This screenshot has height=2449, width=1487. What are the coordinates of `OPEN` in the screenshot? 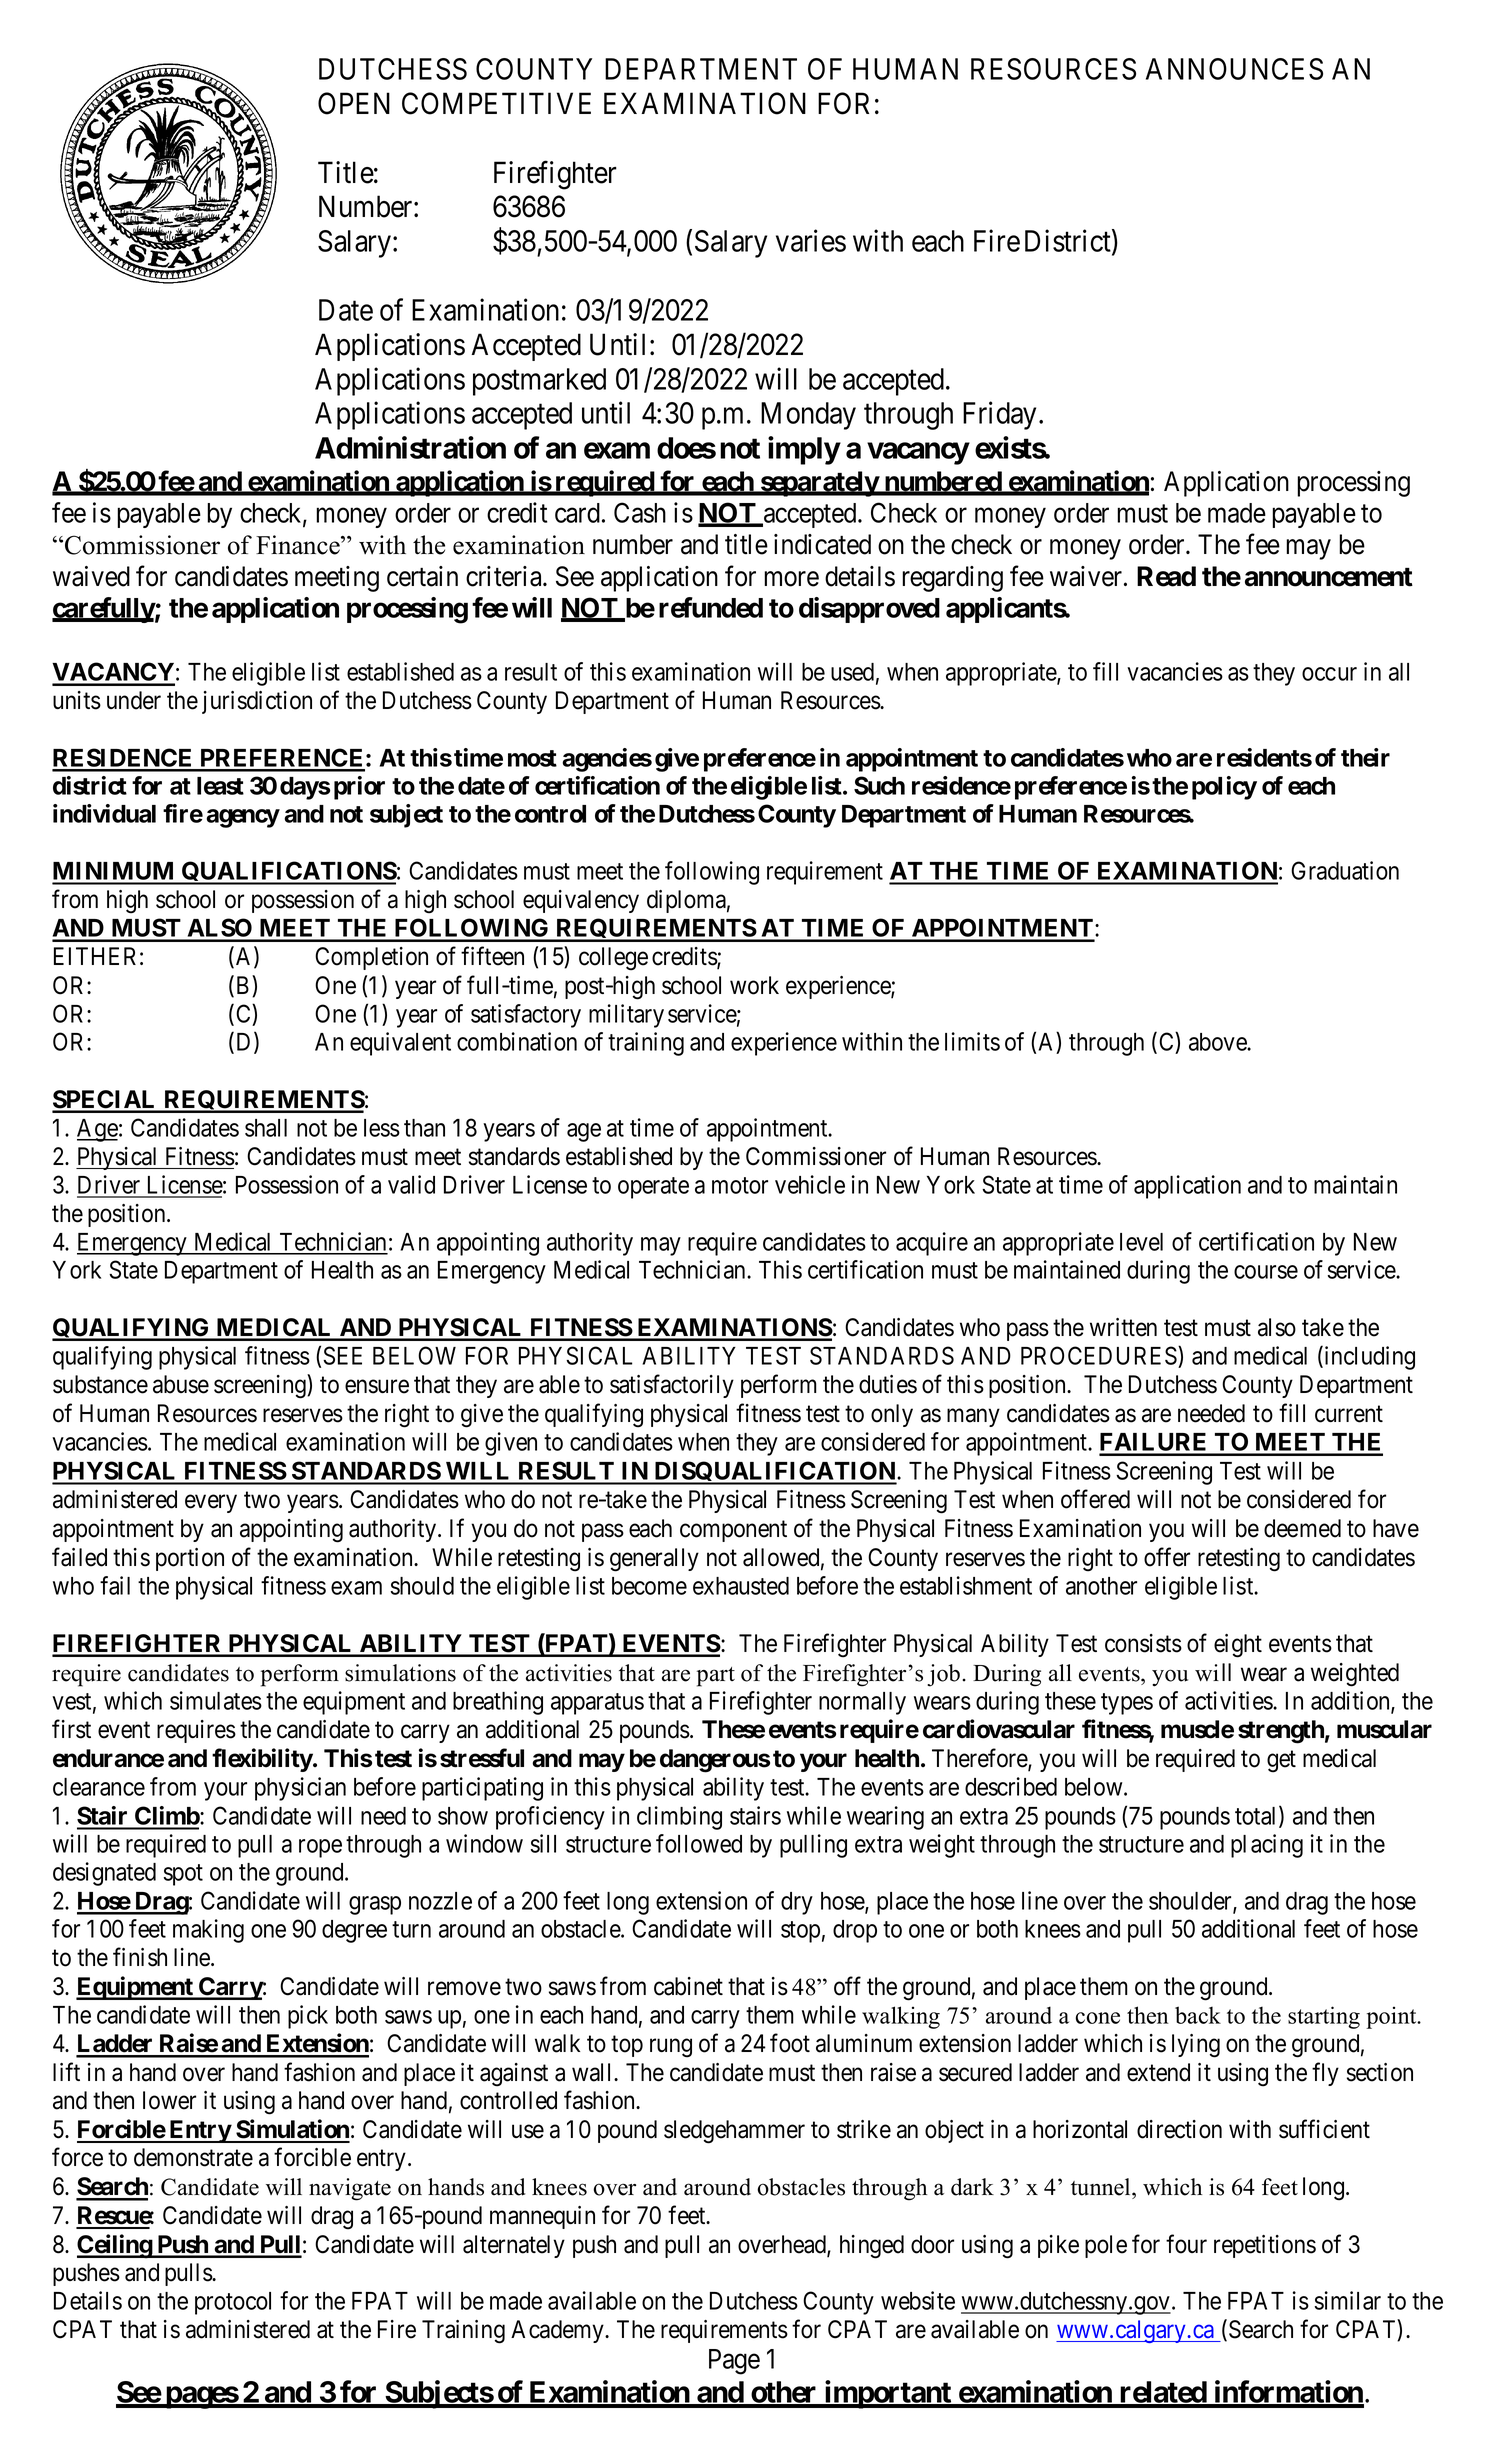 It's located at (354, 103).
